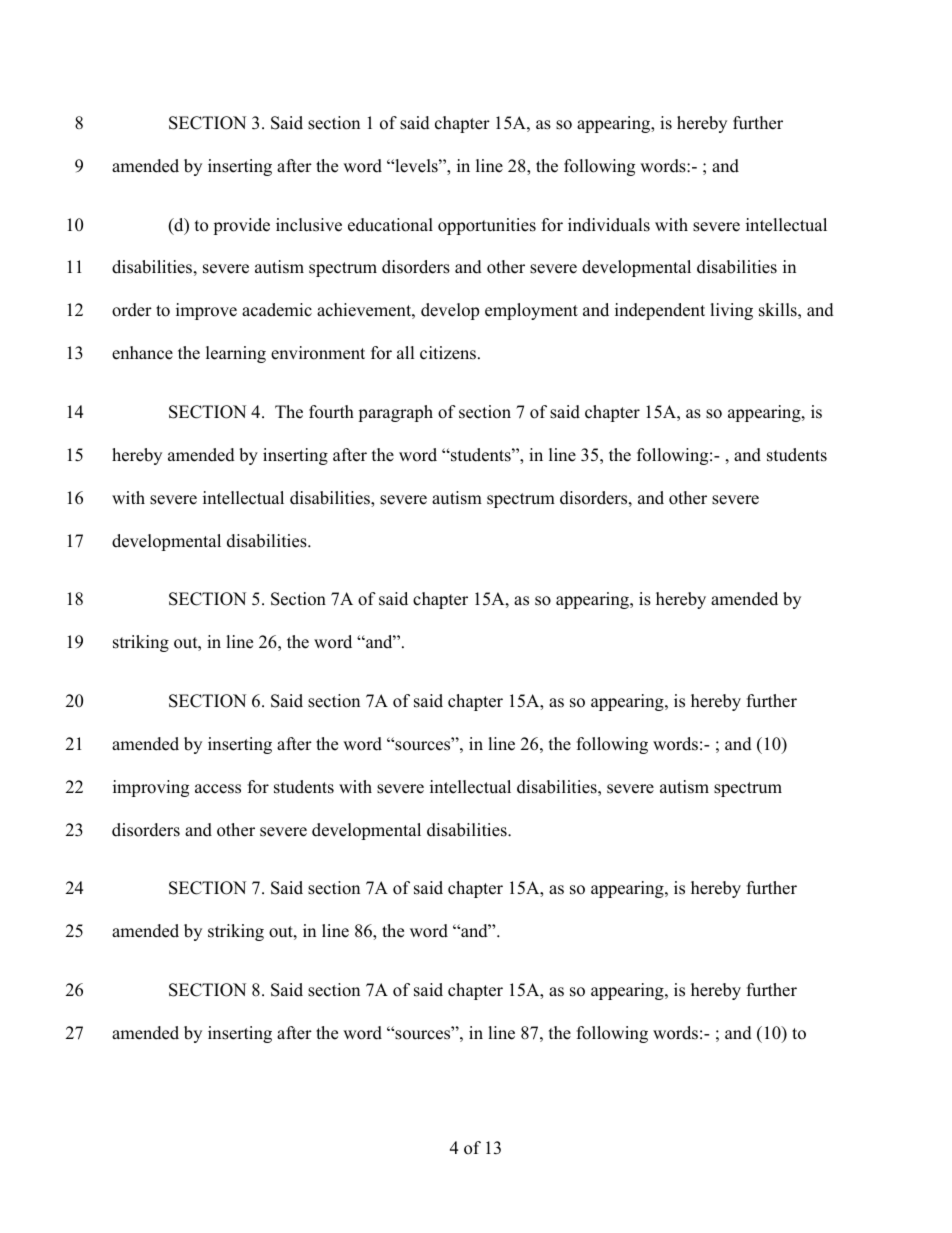  What do you see at coordinates (395, 413) in the screenshot?
I see `paragraph` at bounding box center [395, 413].
